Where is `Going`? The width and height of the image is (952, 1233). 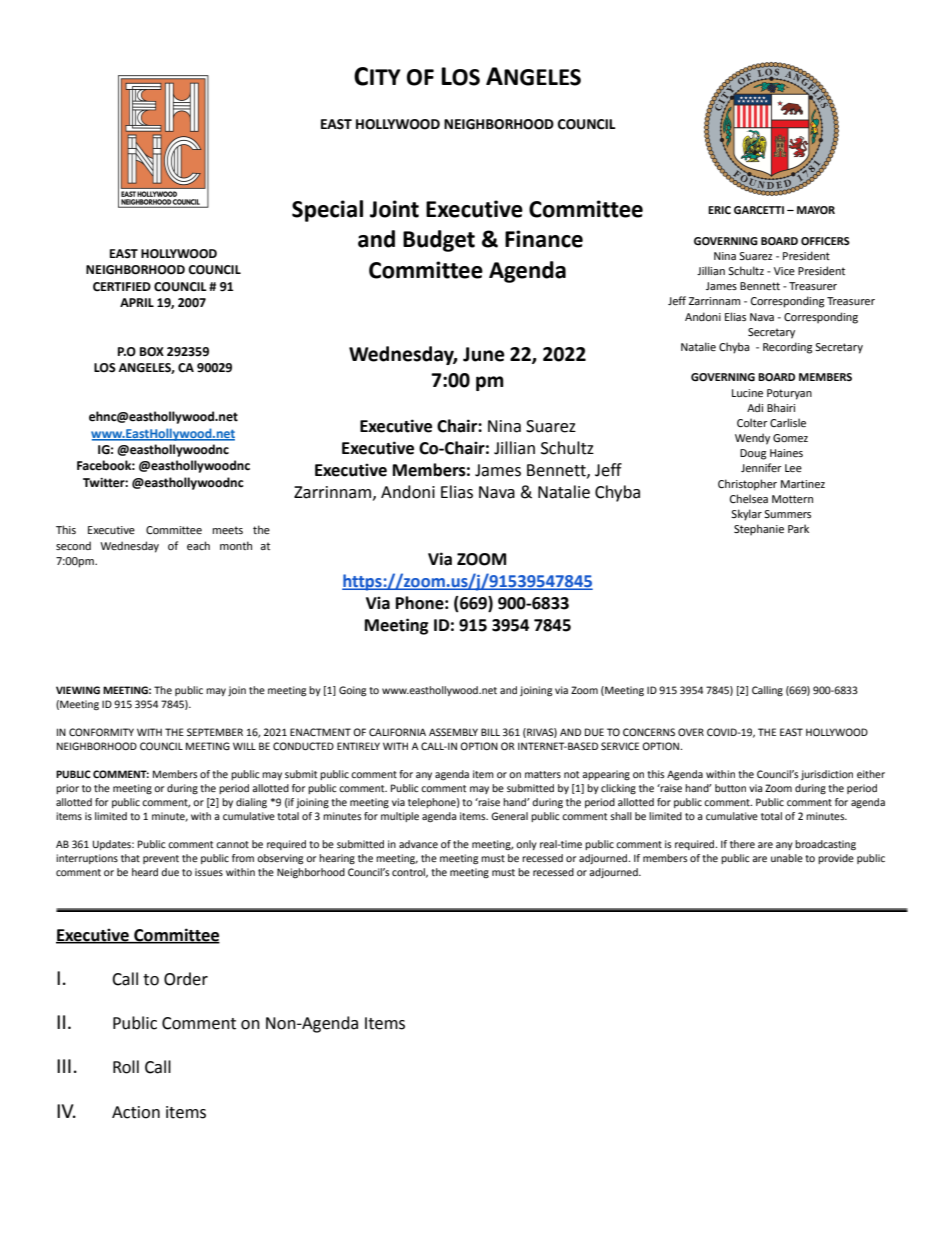 Going is located at coordinates (352, 691).
